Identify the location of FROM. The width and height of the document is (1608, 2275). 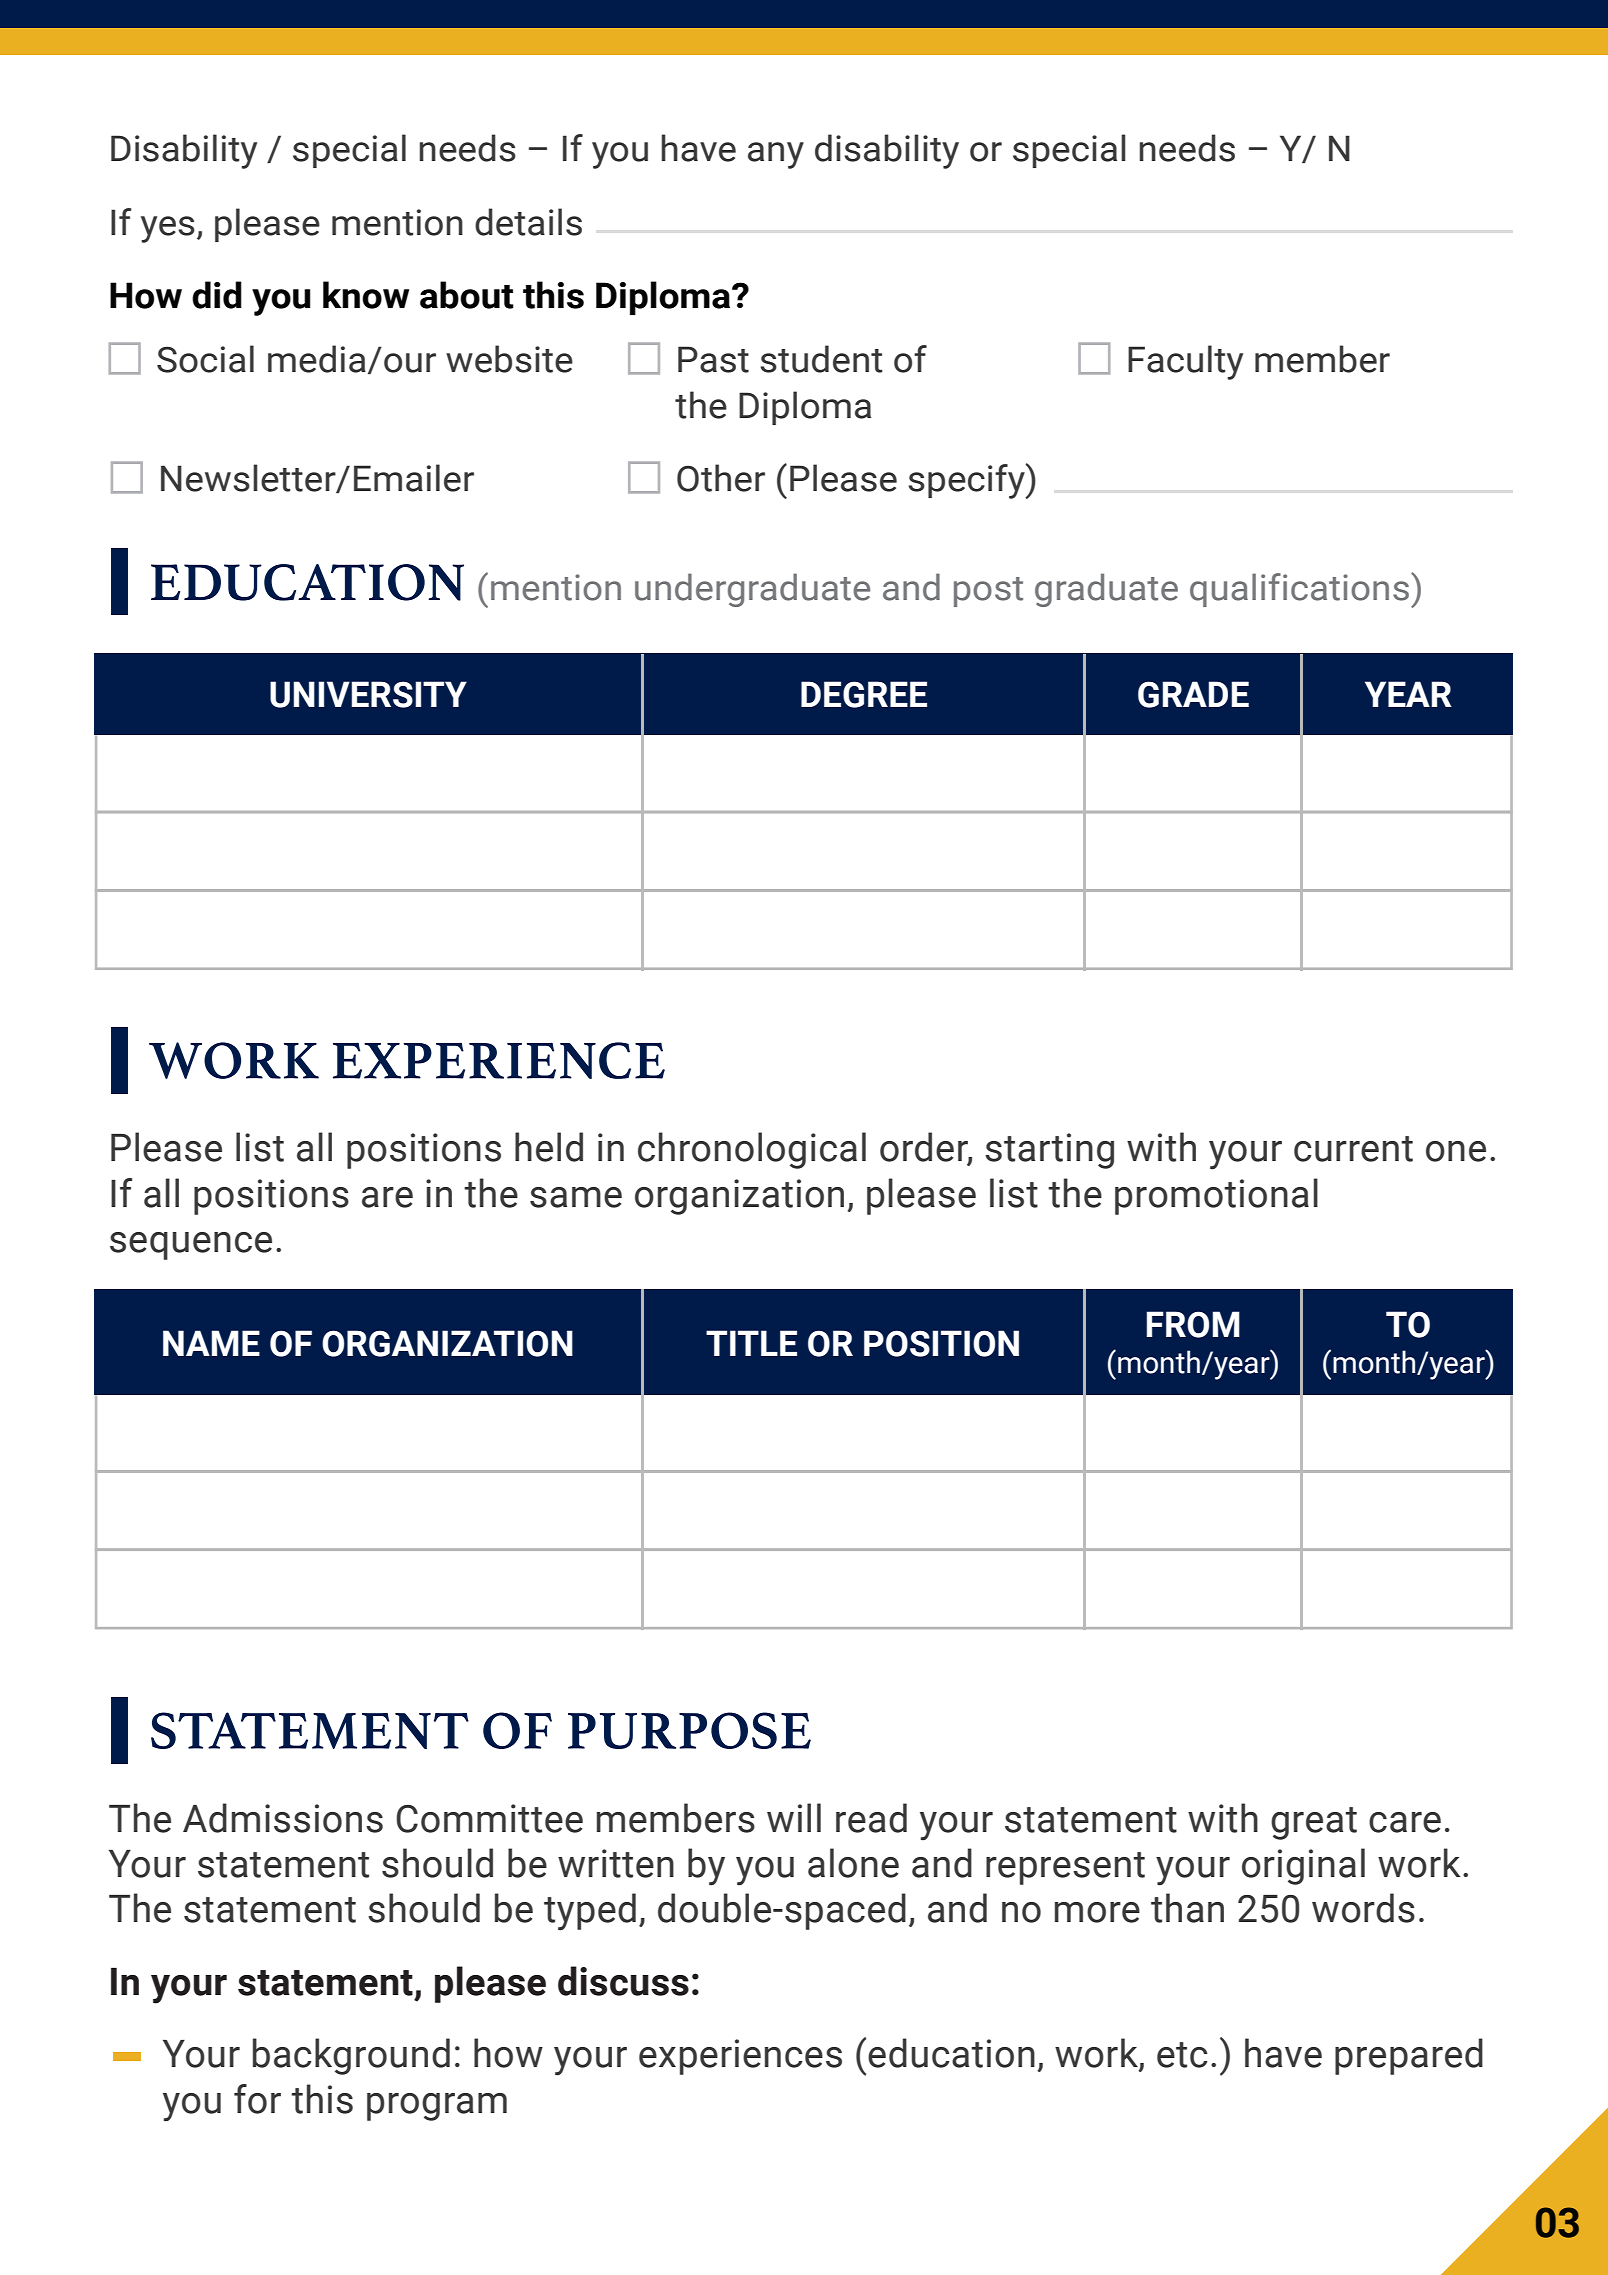
(1193, 1324).
